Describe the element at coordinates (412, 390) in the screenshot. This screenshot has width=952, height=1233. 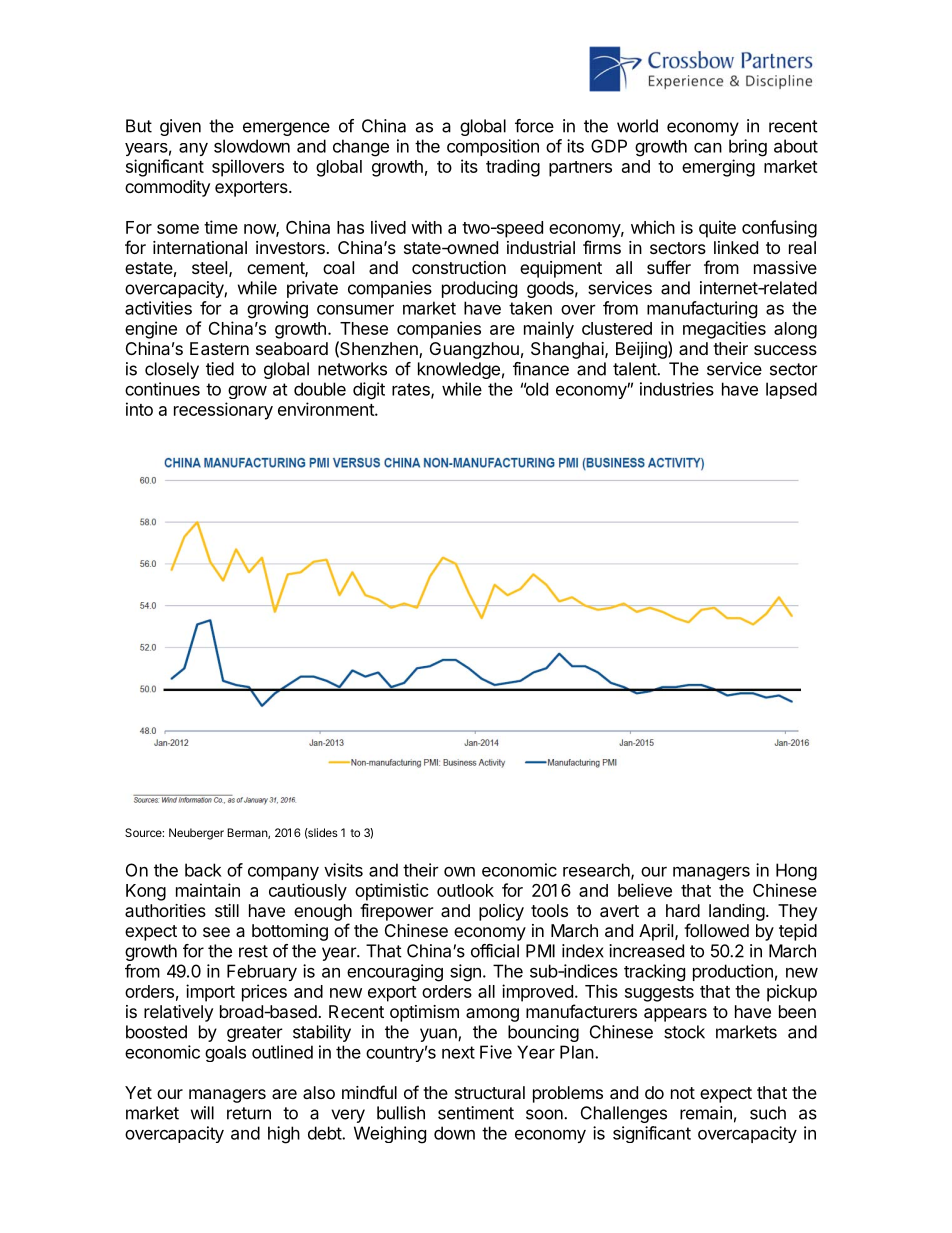
I see `rates` at that location.
